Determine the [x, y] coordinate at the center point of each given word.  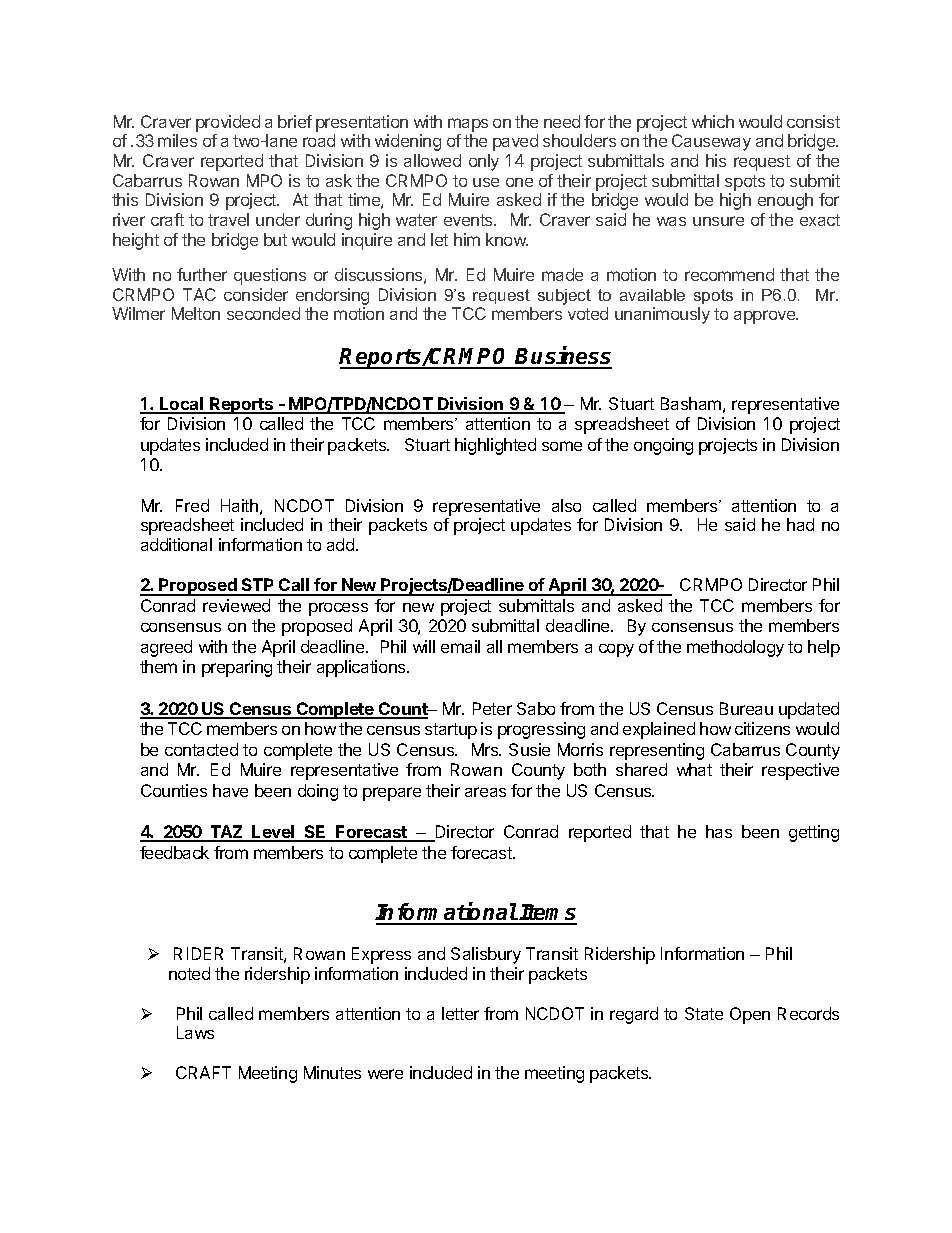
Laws [195, 1032]
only [484, 162]
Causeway [711, 142]
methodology [735, 648]
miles [177, 140]
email [460, 646]
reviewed [236, 605]
